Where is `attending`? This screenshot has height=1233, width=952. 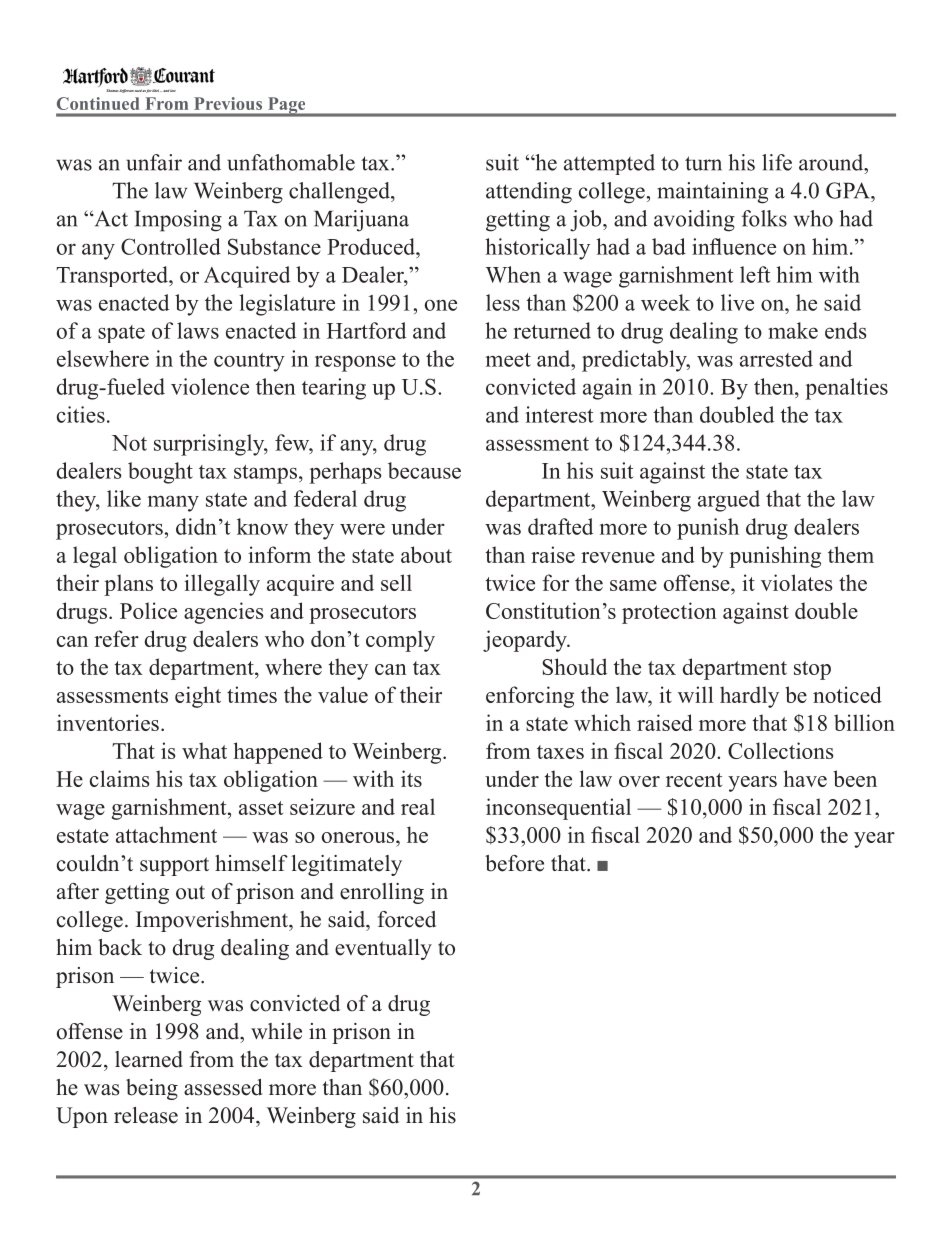
attending is located at coordinates (529, 193).
